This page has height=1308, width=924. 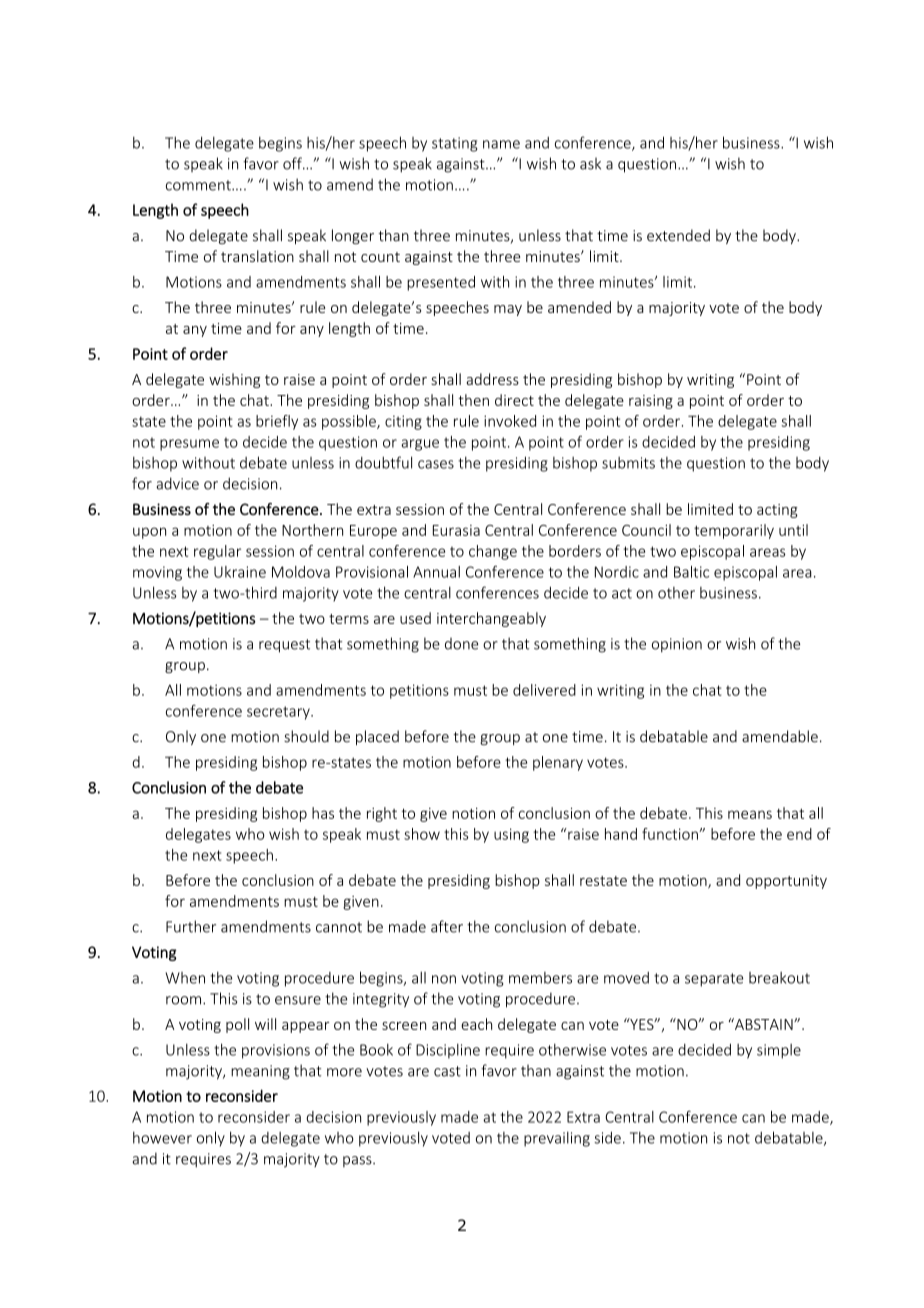 I want to click on request, so click(x=284, y=646).
